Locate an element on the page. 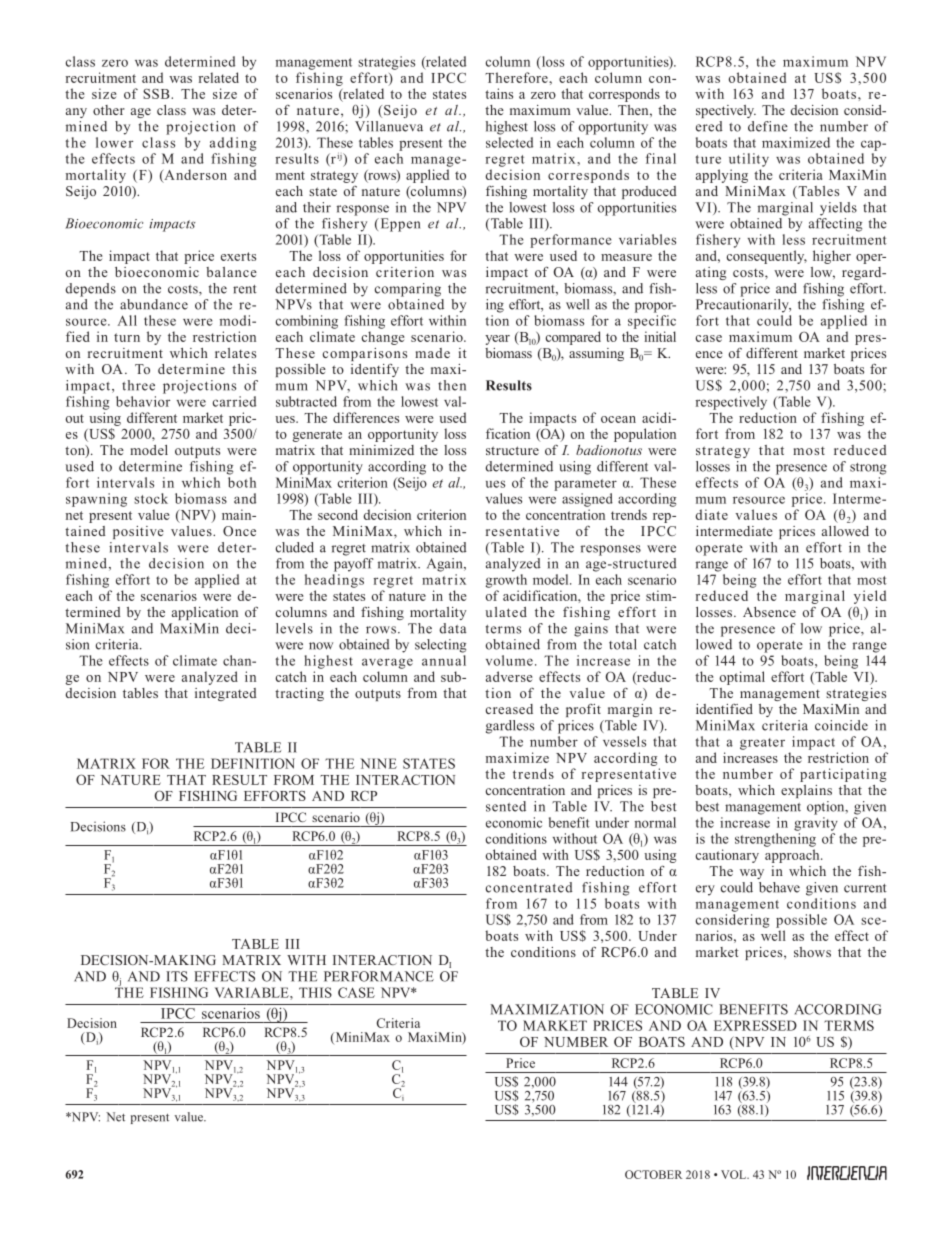 The image size is (952, 1233). behave is located at coordinates (779, 887).
